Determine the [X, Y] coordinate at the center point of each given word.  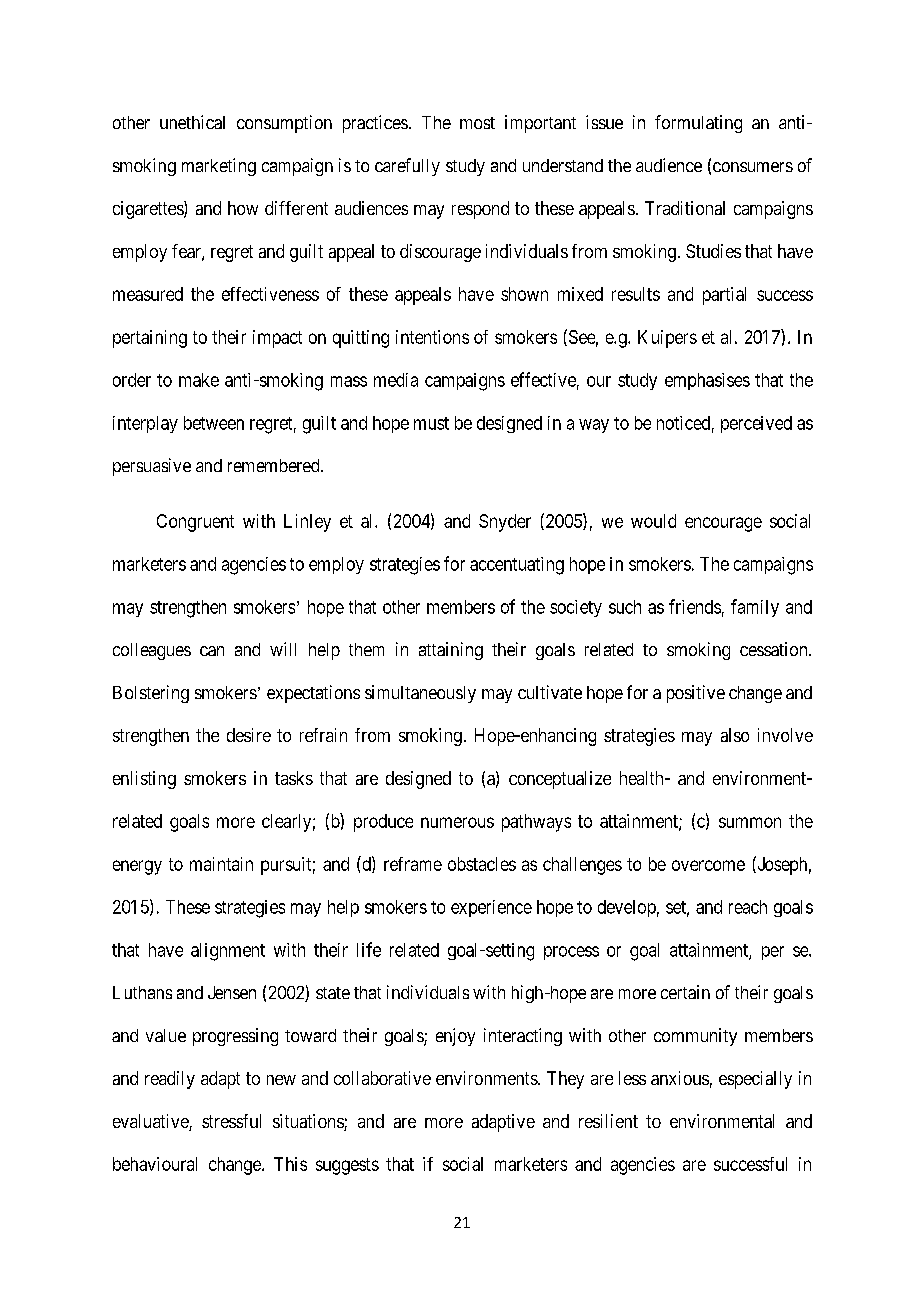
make [199, 380]
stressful [231, 1121]
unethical [192, 122]
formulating [698, 124]
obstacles [482, 864]
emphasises [707, 381]
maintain [221, 864]
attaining [451, 651]
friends [695, 606]
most [477, 123]
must [431, 423]
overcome [708, 865]
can [212, 651]
